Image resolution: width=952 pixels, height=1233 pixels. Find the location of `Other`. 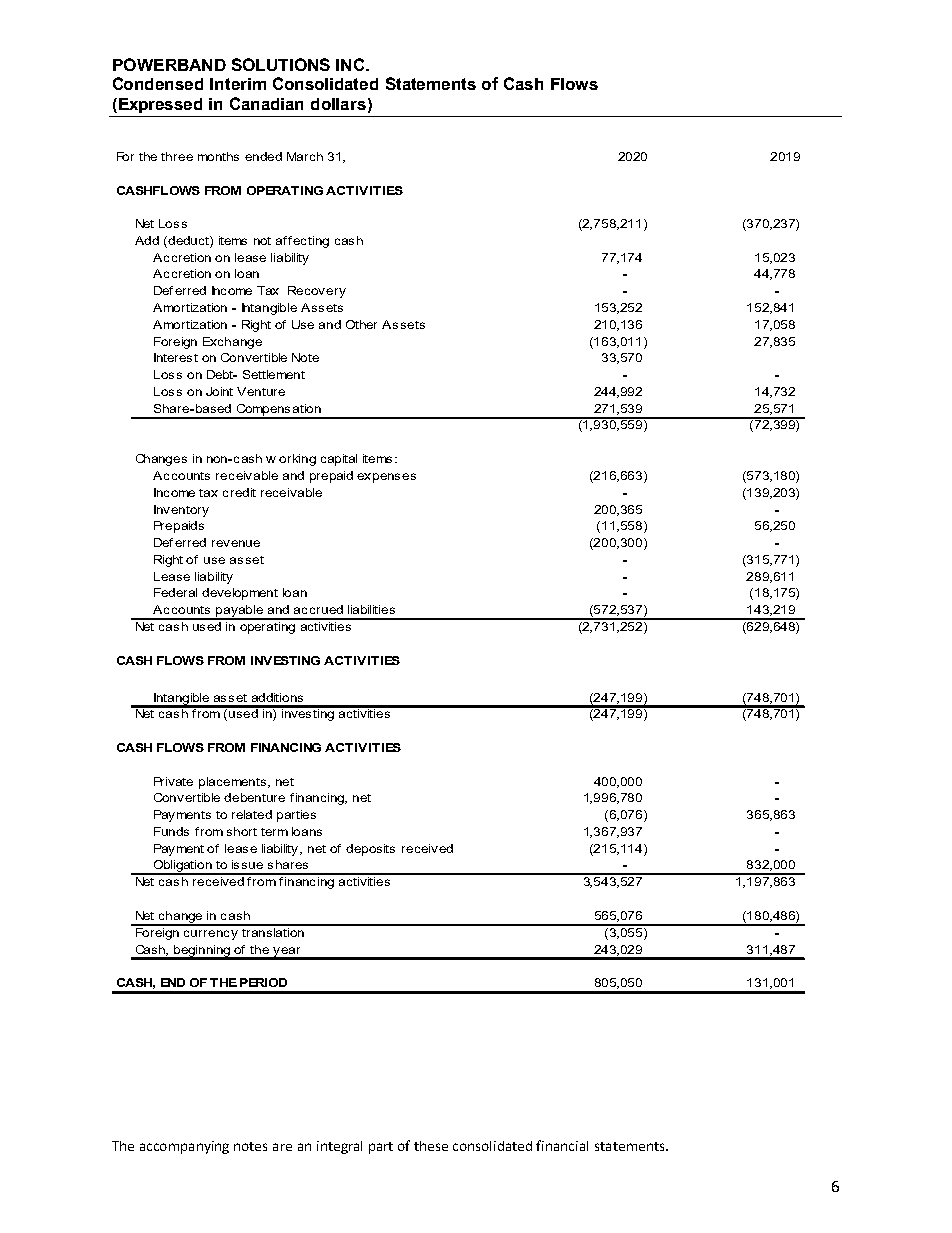

Other is located at coordinates (361, 324).
